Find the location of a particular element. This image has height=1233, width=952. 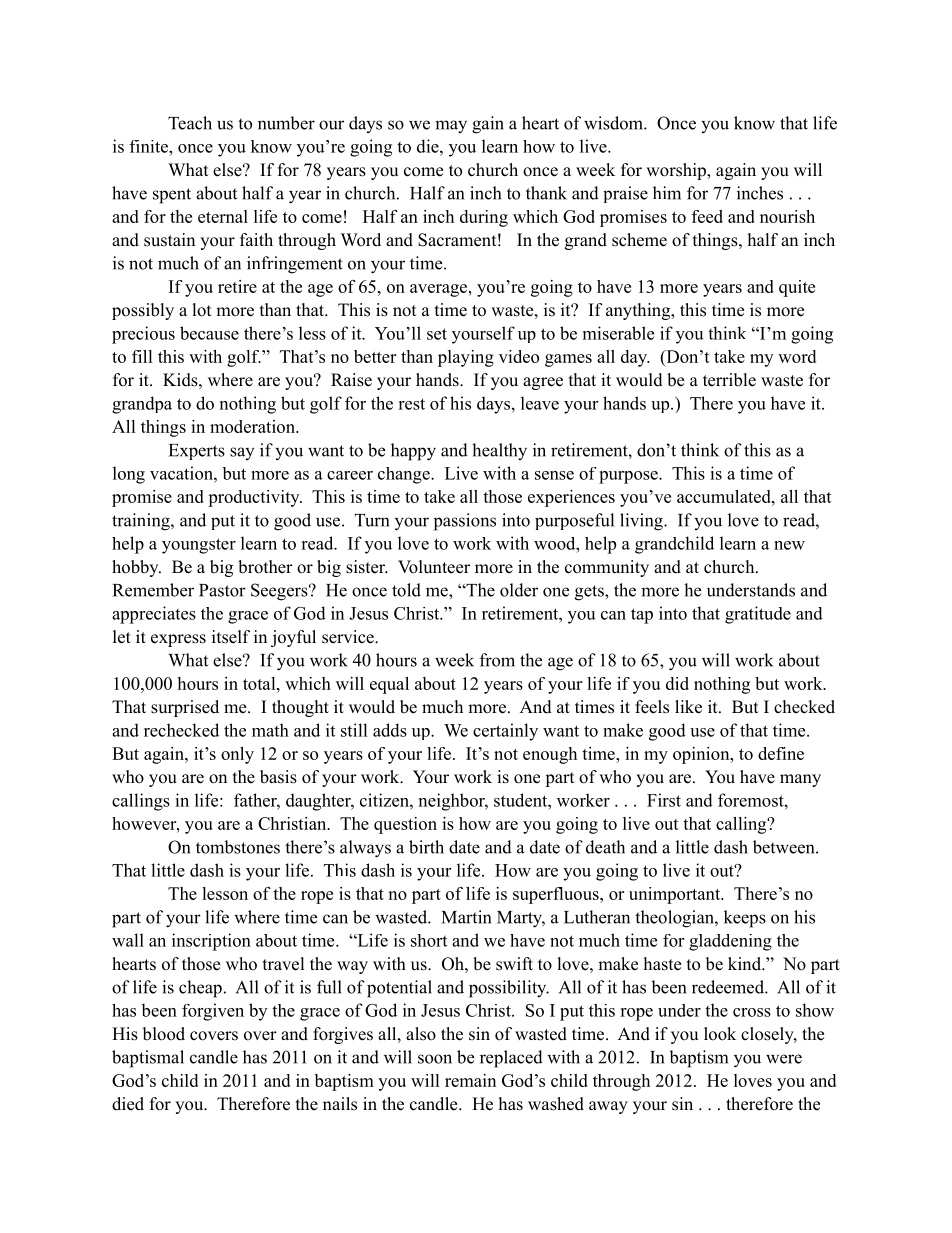

Teach is located at coordinates (190, 123).
